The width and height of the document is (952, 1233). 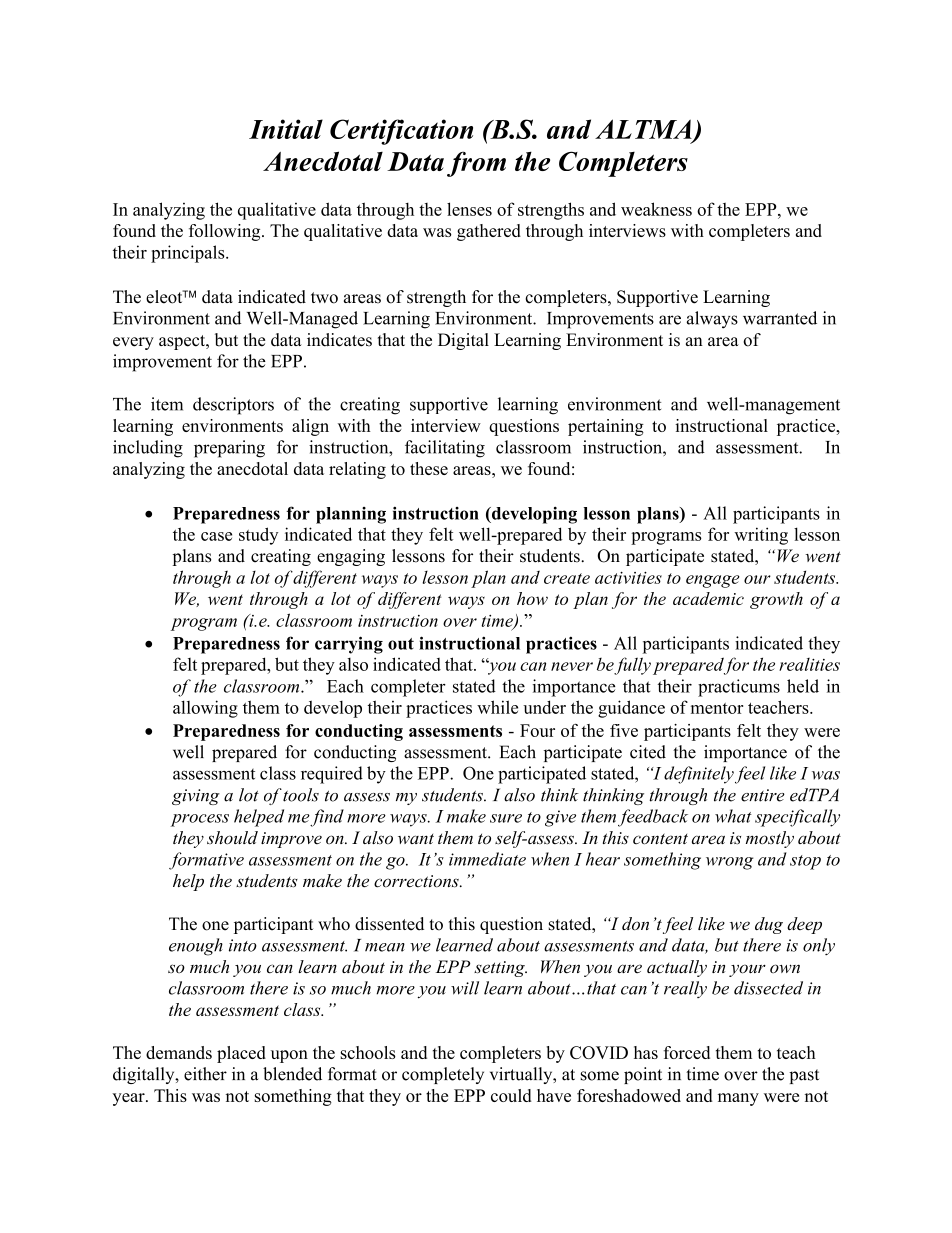 What do you see at coordinates (443, 1075) in the document?
I see `completely` at bounding box center [443, 1075].
